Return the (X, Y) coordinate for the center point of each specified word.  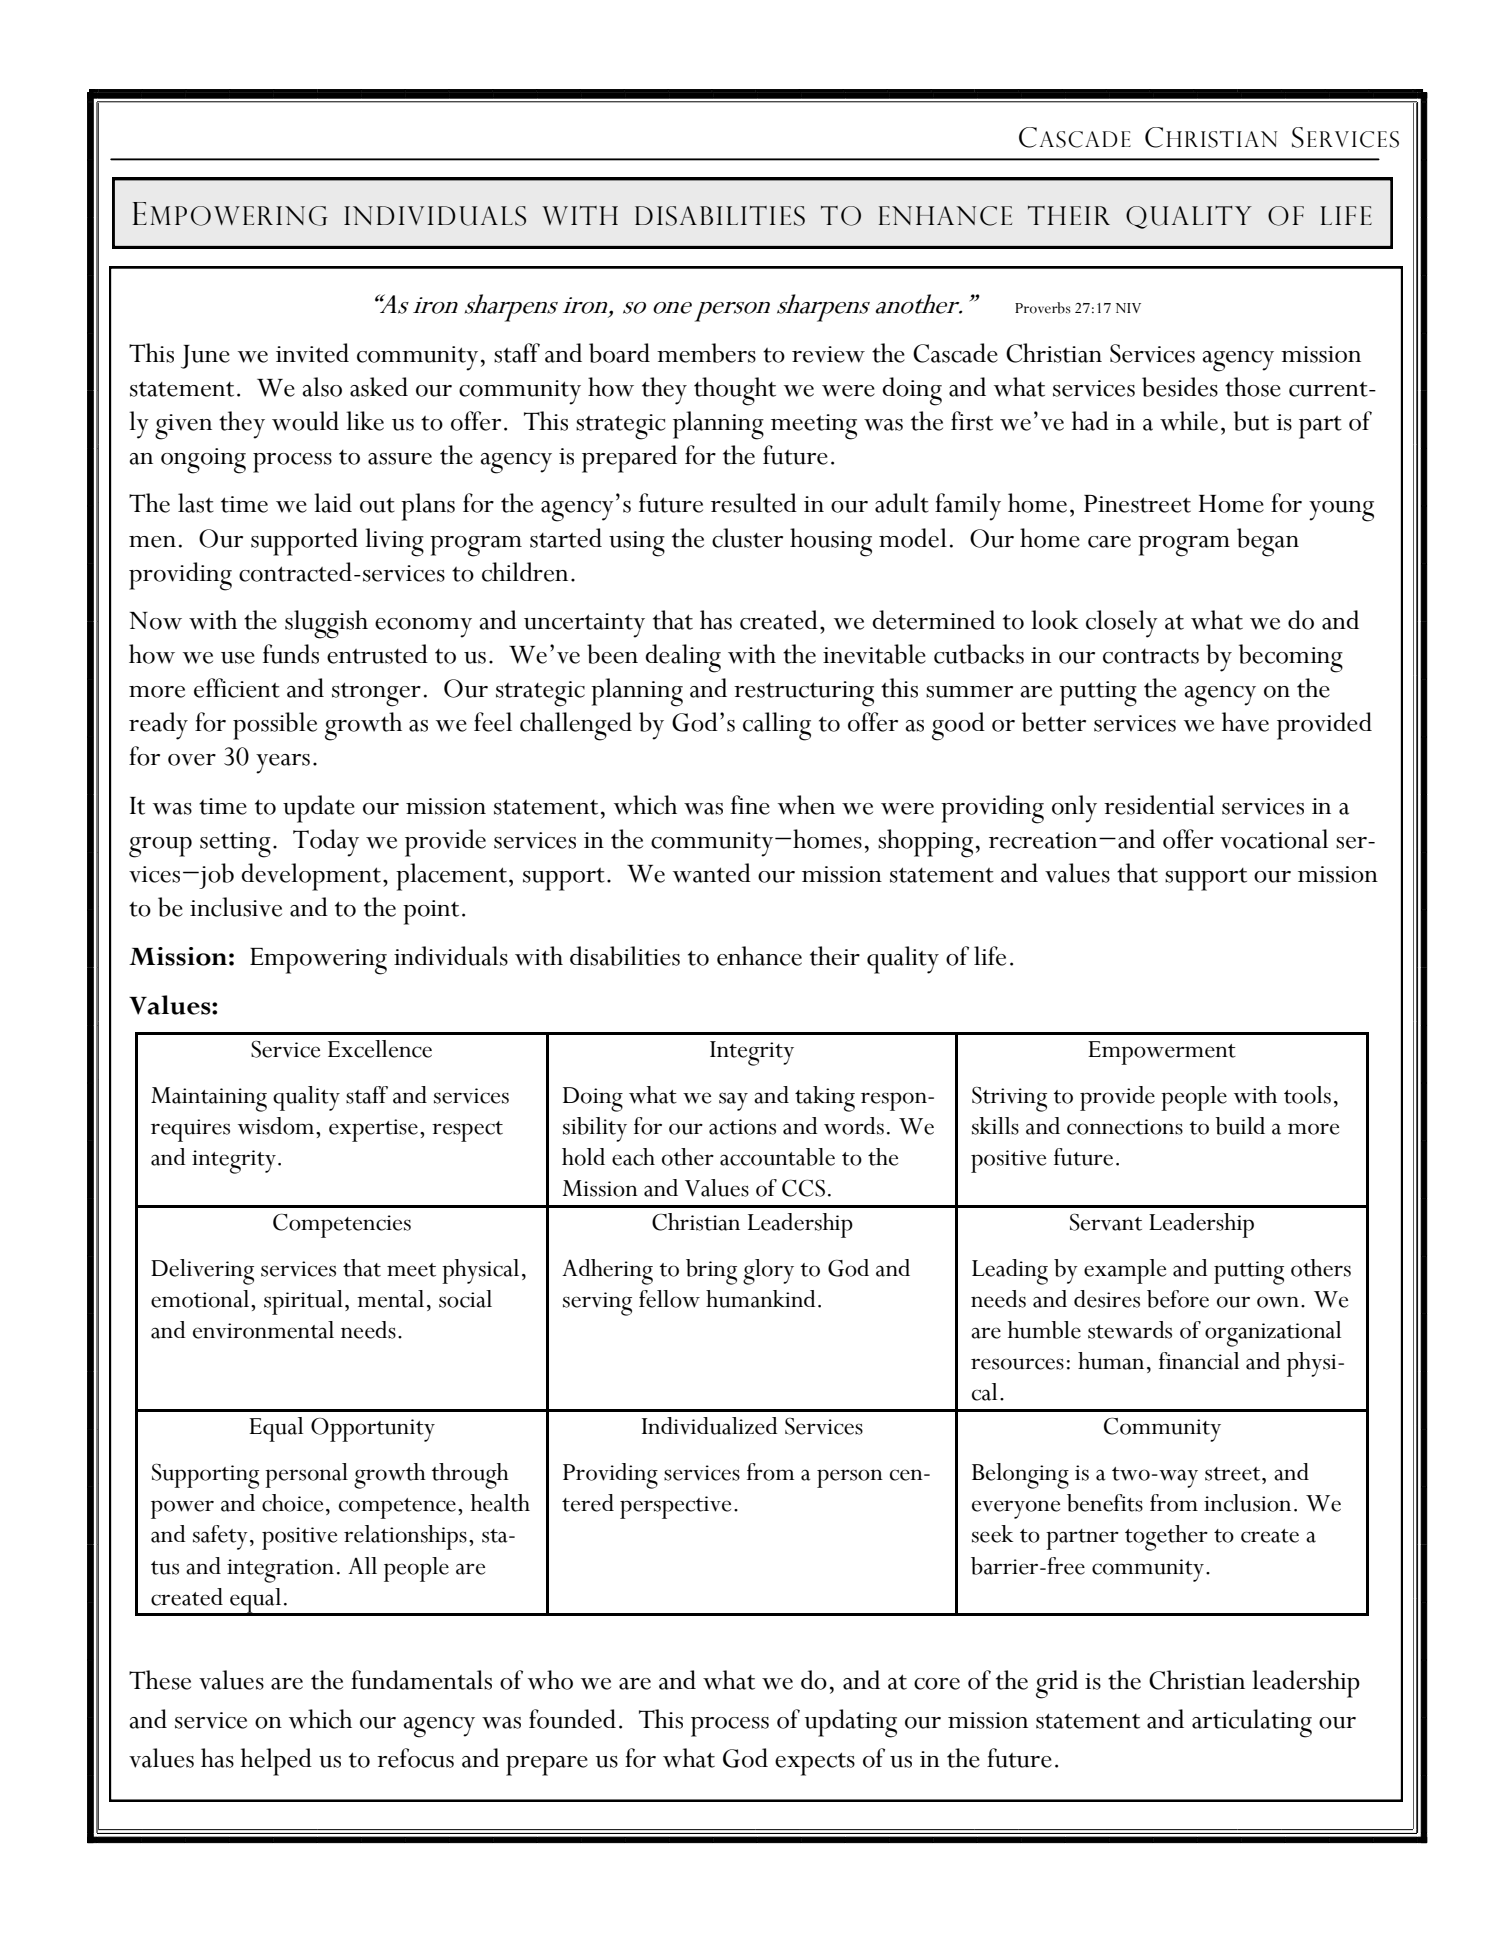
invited (312, 353)
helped (276, 1762)
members (706, 353)
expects (815, 1764)
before (1178, 1299)
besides (1180, 387)
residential (1159, 805)
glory (768, 1272)
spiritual (303, 1302)
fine (750, 805)
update (319, 809)
